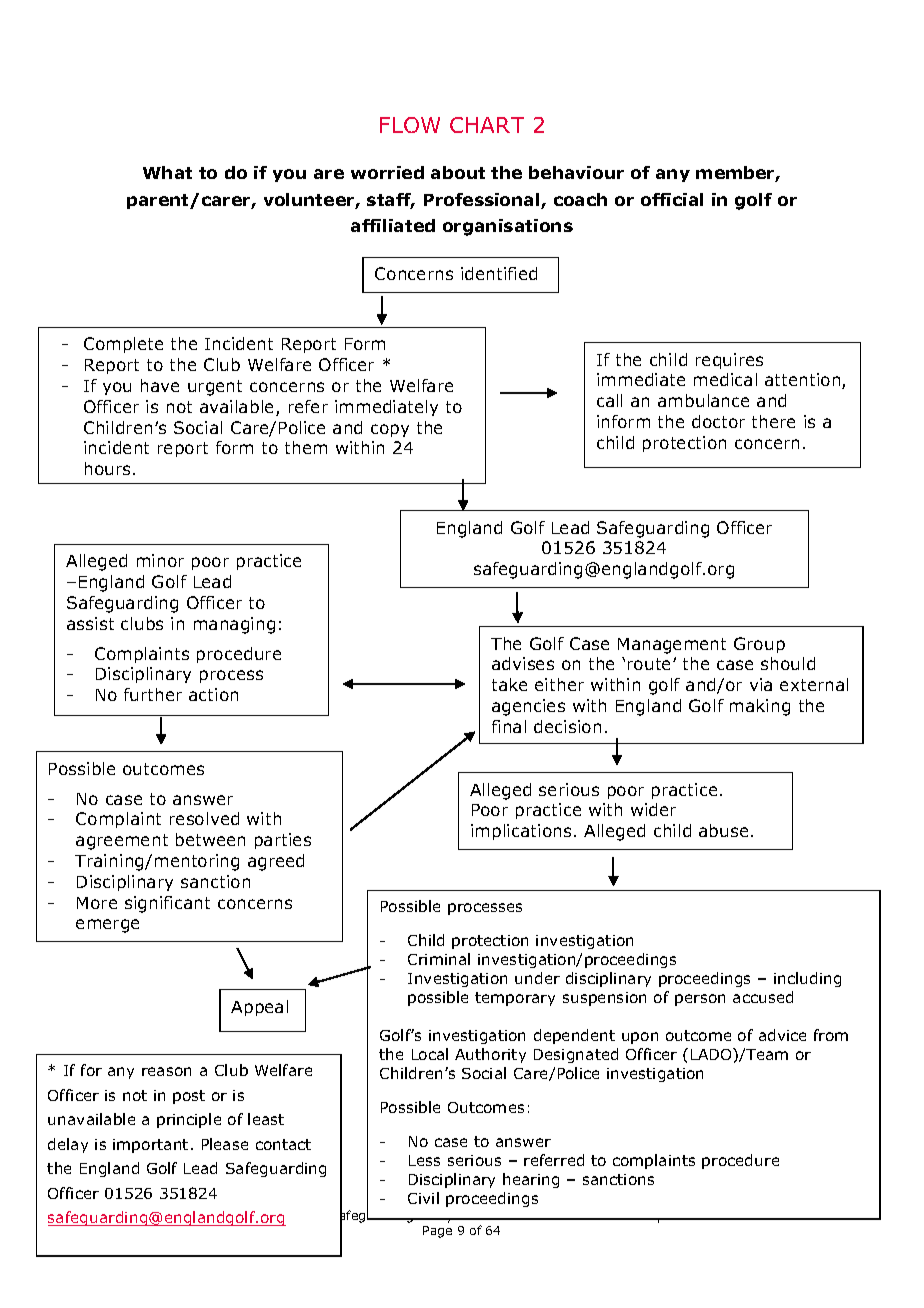 This screenshot has width=924, height=1308. I want to click on about, so click(458, 172).
